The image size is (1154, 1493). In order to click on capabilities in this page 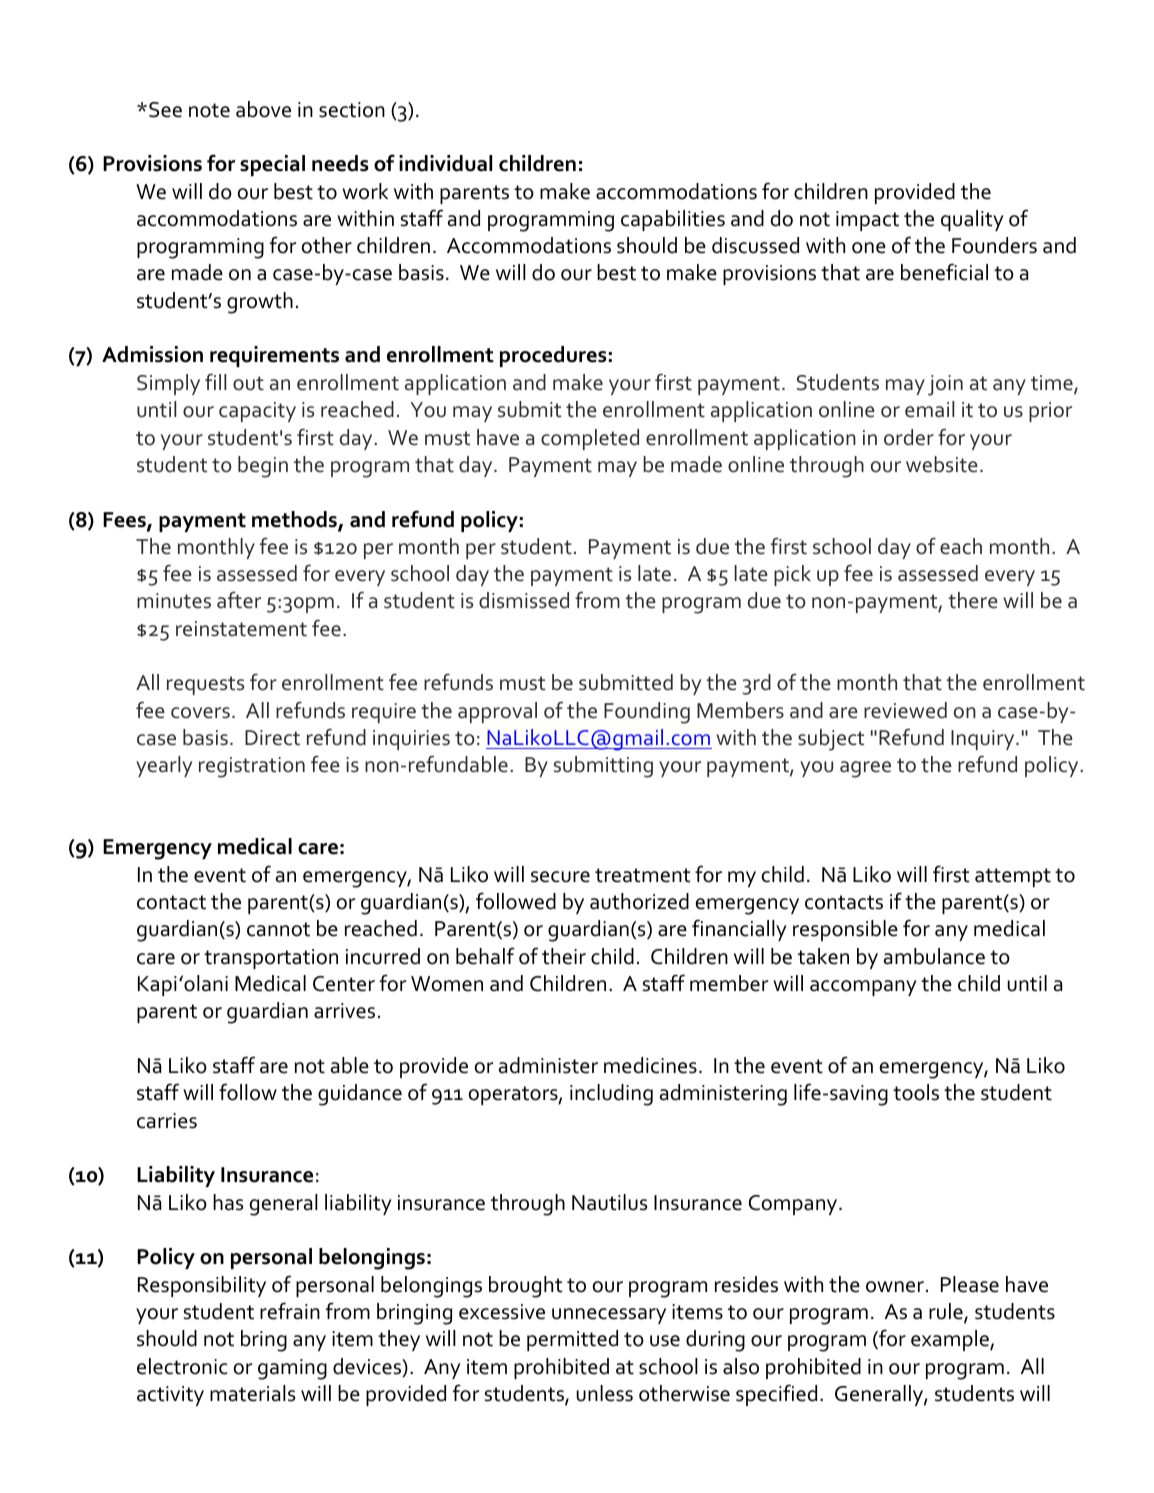, I will do `click(673, 220)`.
